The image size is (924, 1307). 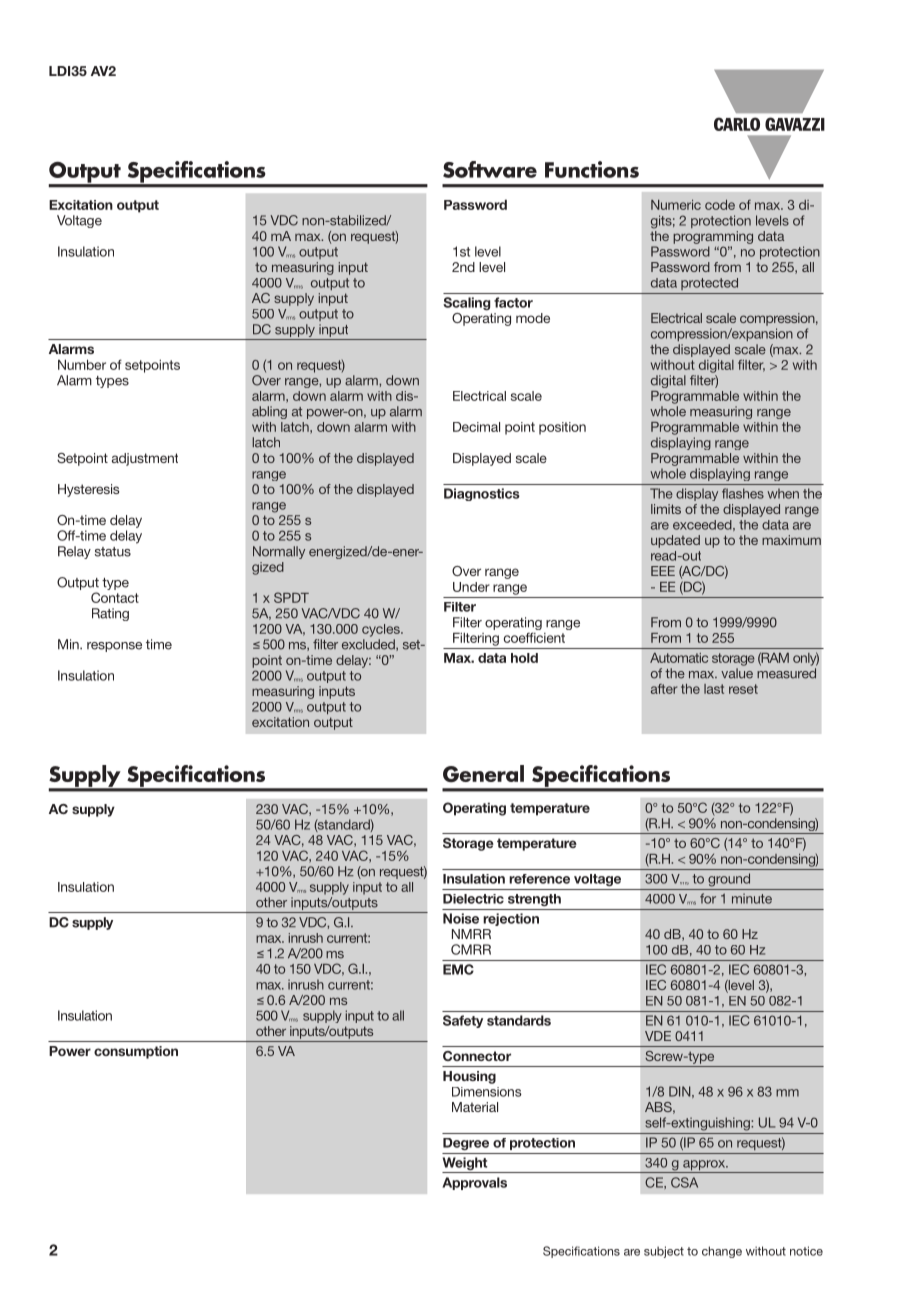 What do you see at coordinates (145, 459) in the screenshot?
I see `adjustment` at bounding box center [145, 459].
